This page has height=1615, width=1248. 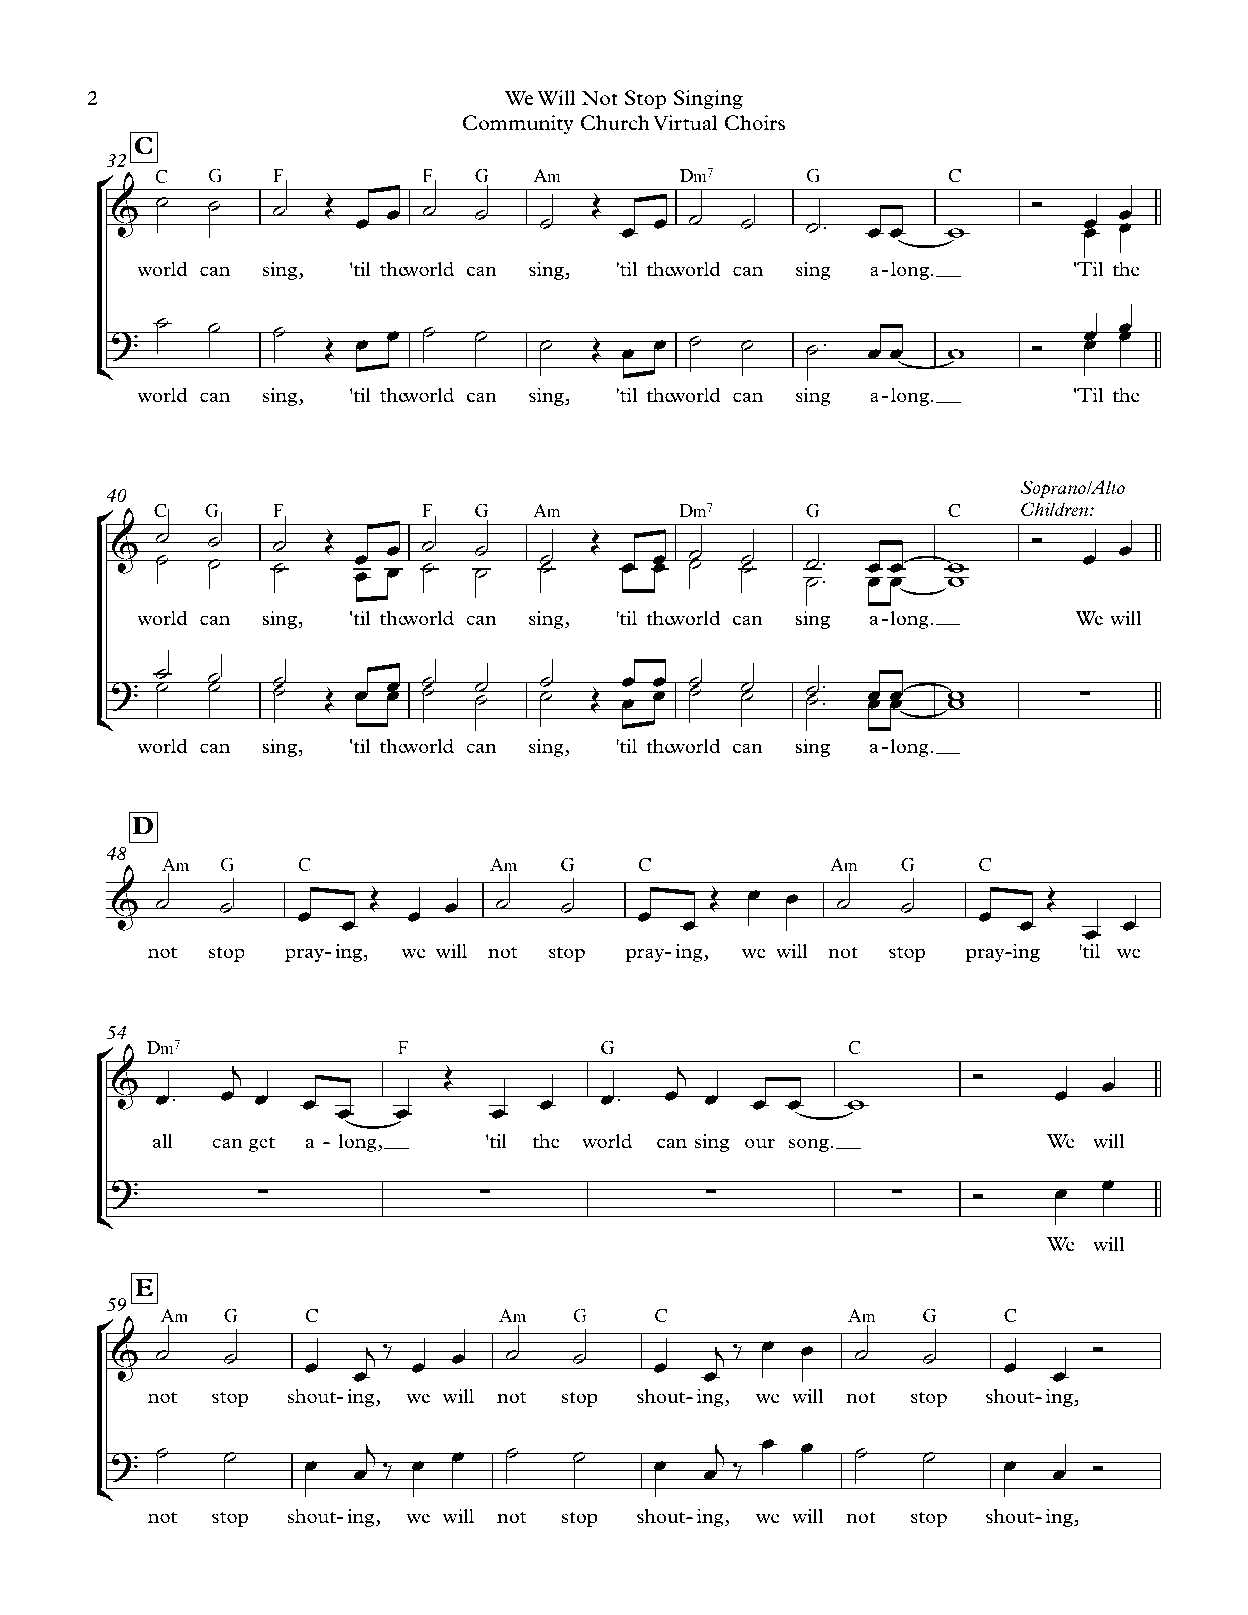 I want to click on get, so click(x=262, y=1144).
